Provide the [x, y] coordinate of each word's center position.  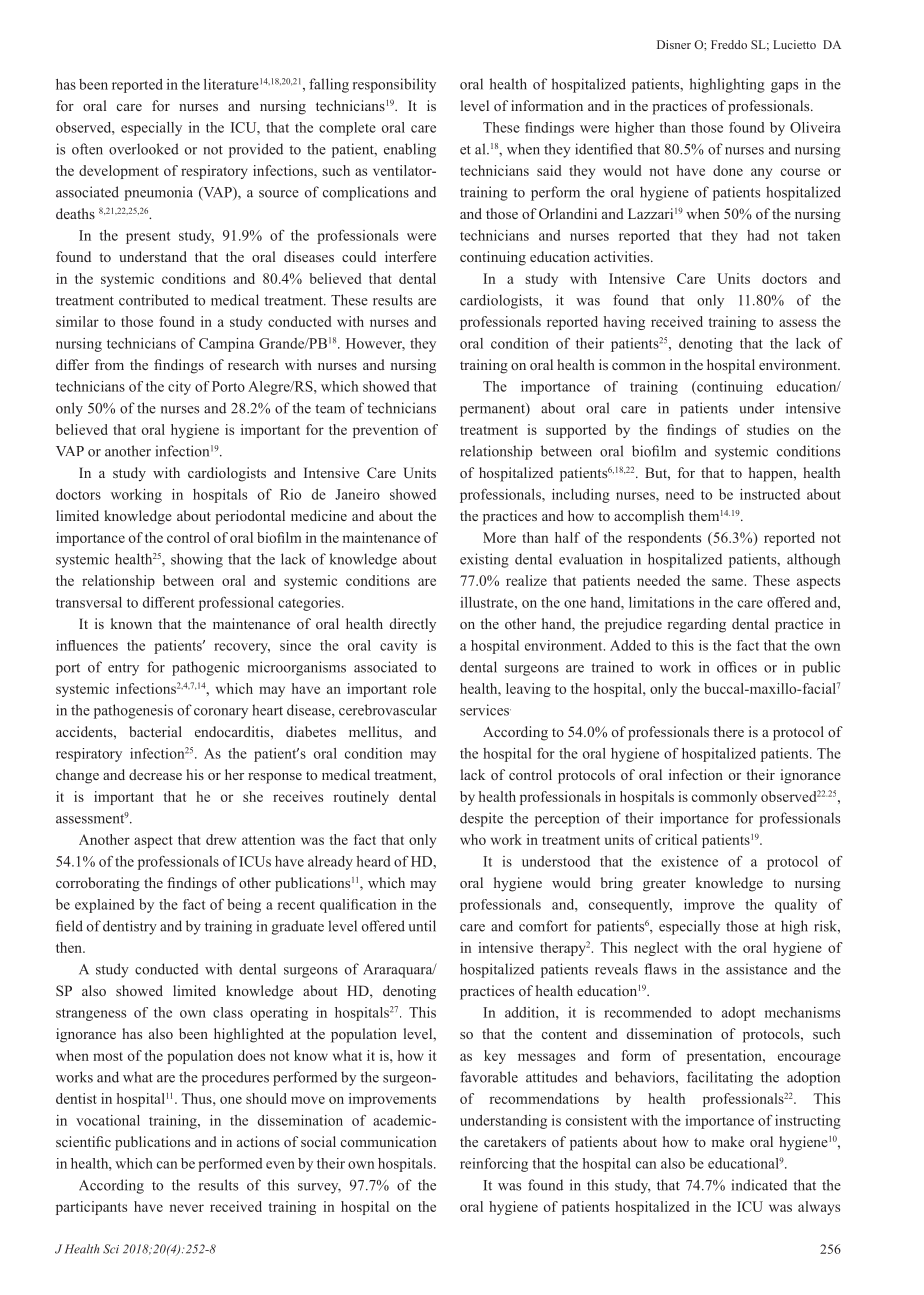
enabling [410, 150]
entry [123, 669]
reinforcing [494, 1165]
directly [413, 625]
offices [737, 667]
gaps [784, 87]
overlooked [144, 149]
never [186, 1208]
